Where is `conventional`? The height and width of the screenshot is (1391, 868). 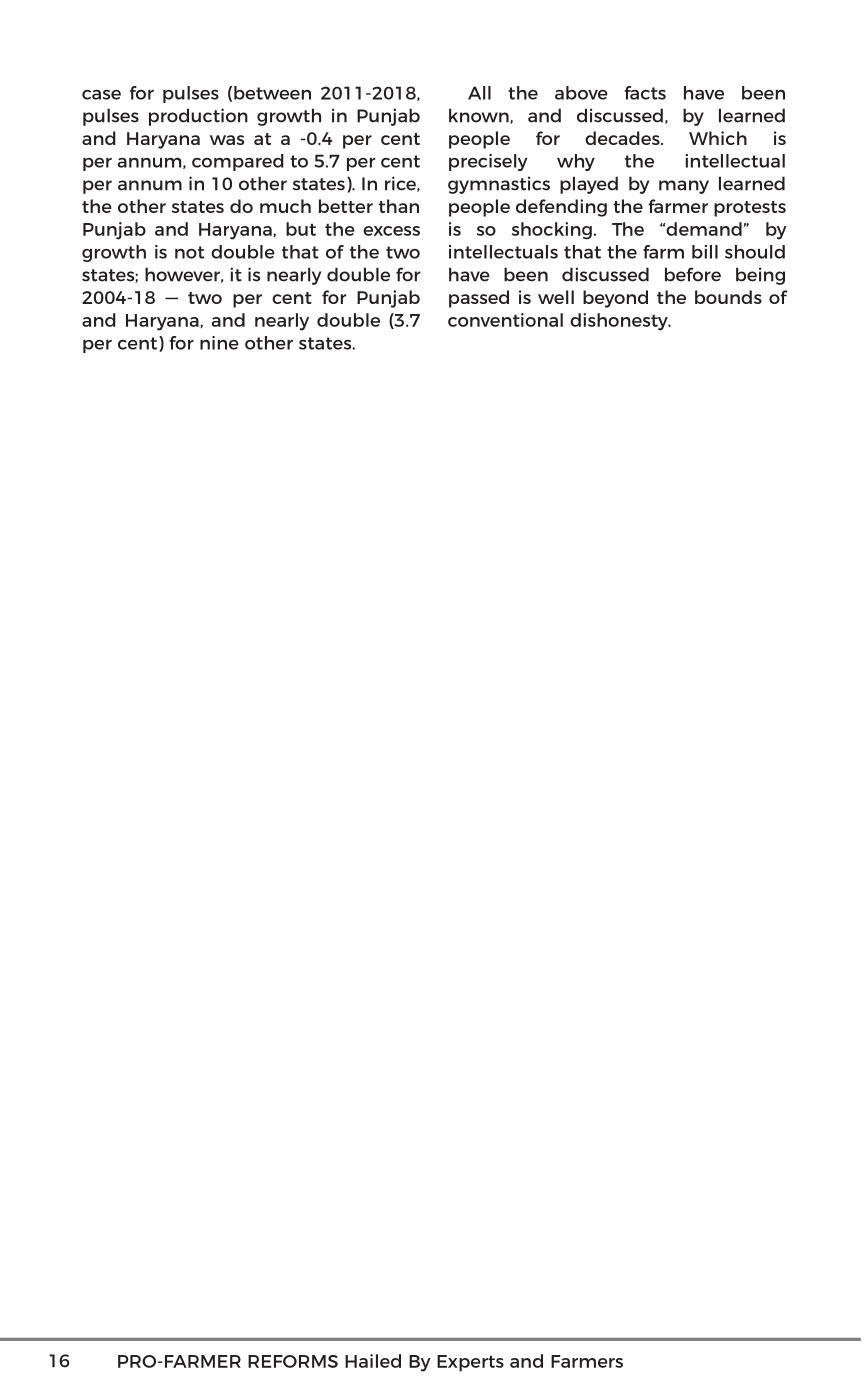 conventional is located at coordinates (505, 320).
